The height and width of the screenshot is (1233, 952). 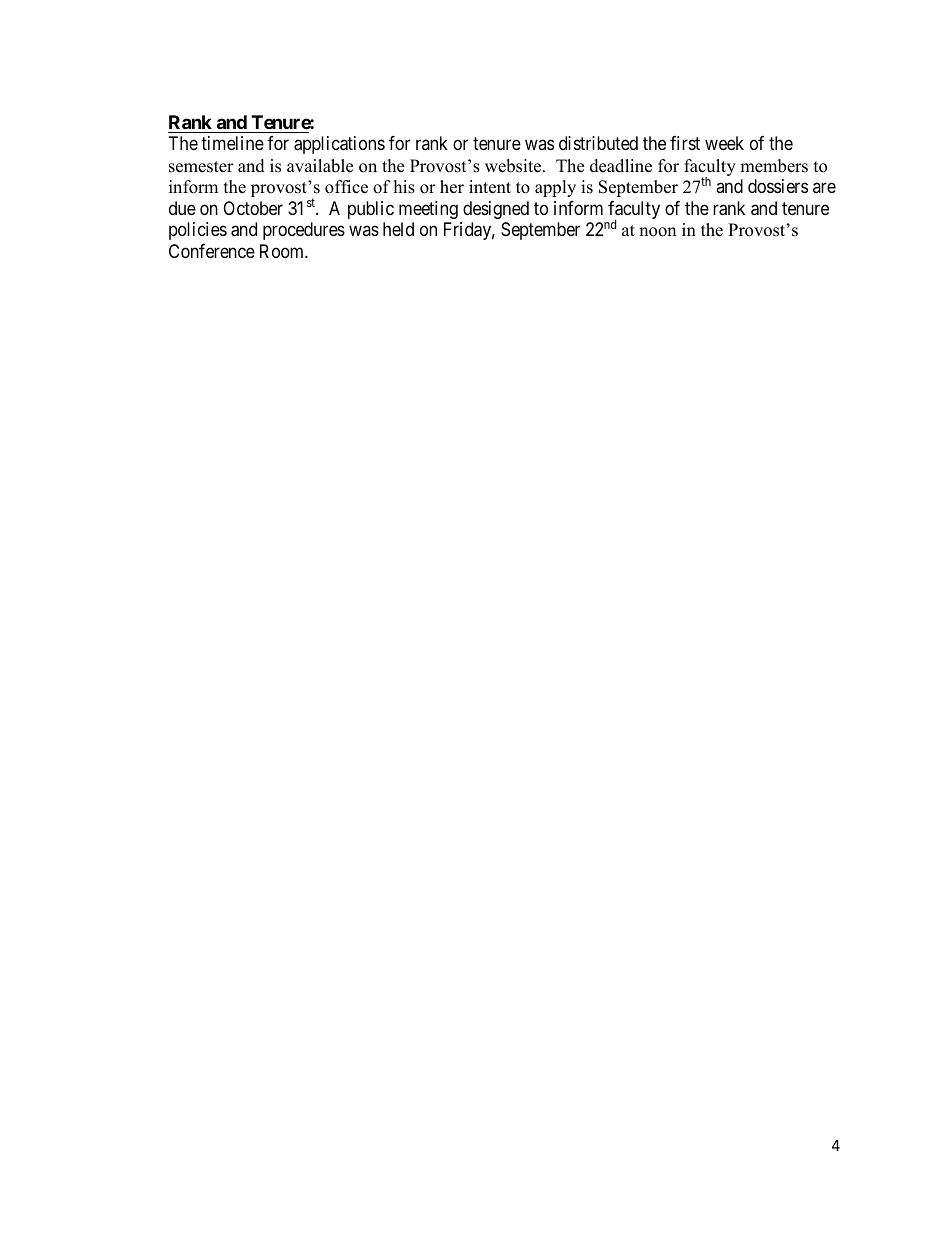 I want to click on designed, so click(x=496, y=210).
